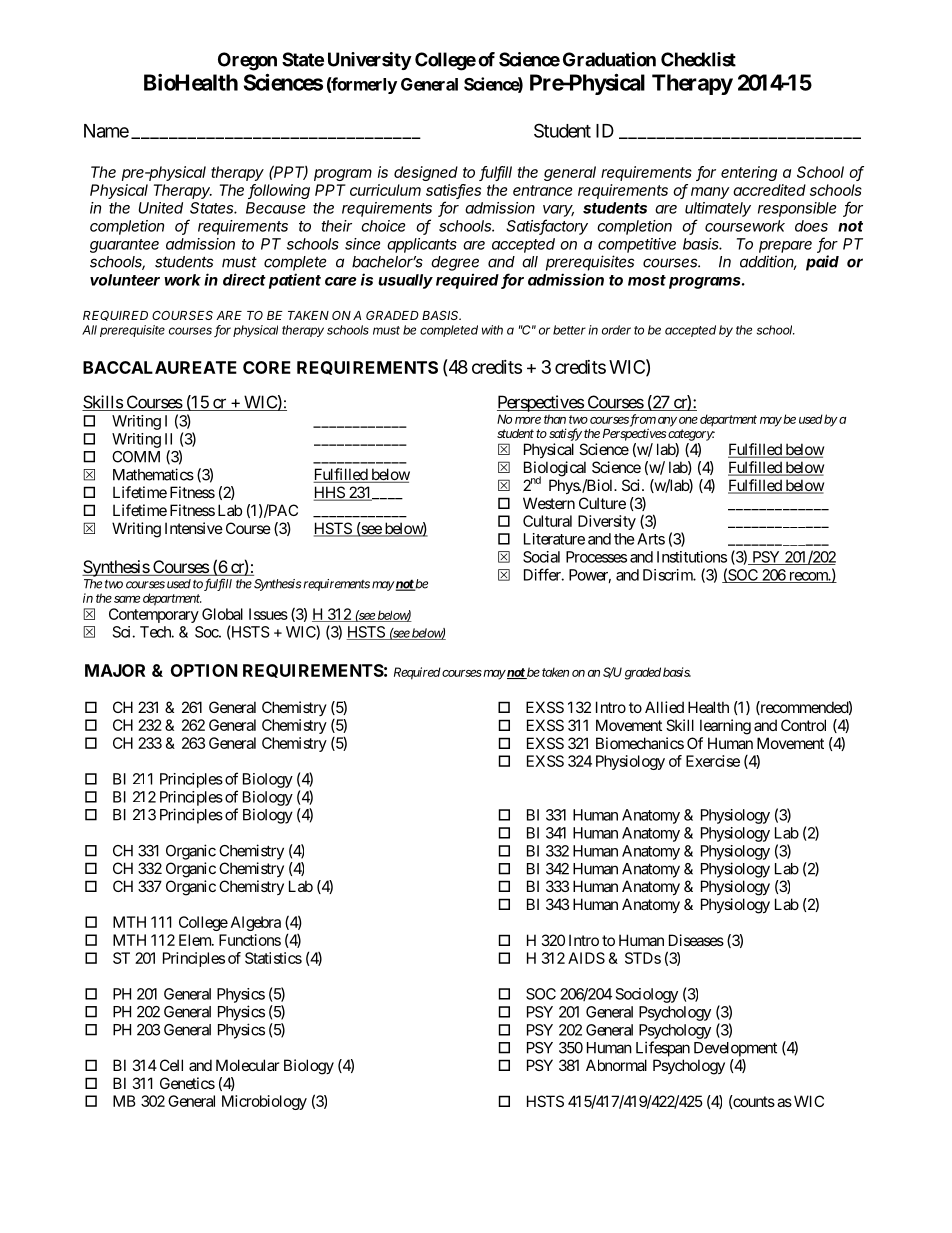 The height and width of the page is (1233, 952). What do you see at coordinates (692, 557) in the page?
I see `Institutions` at bounding box center [692, 557].
